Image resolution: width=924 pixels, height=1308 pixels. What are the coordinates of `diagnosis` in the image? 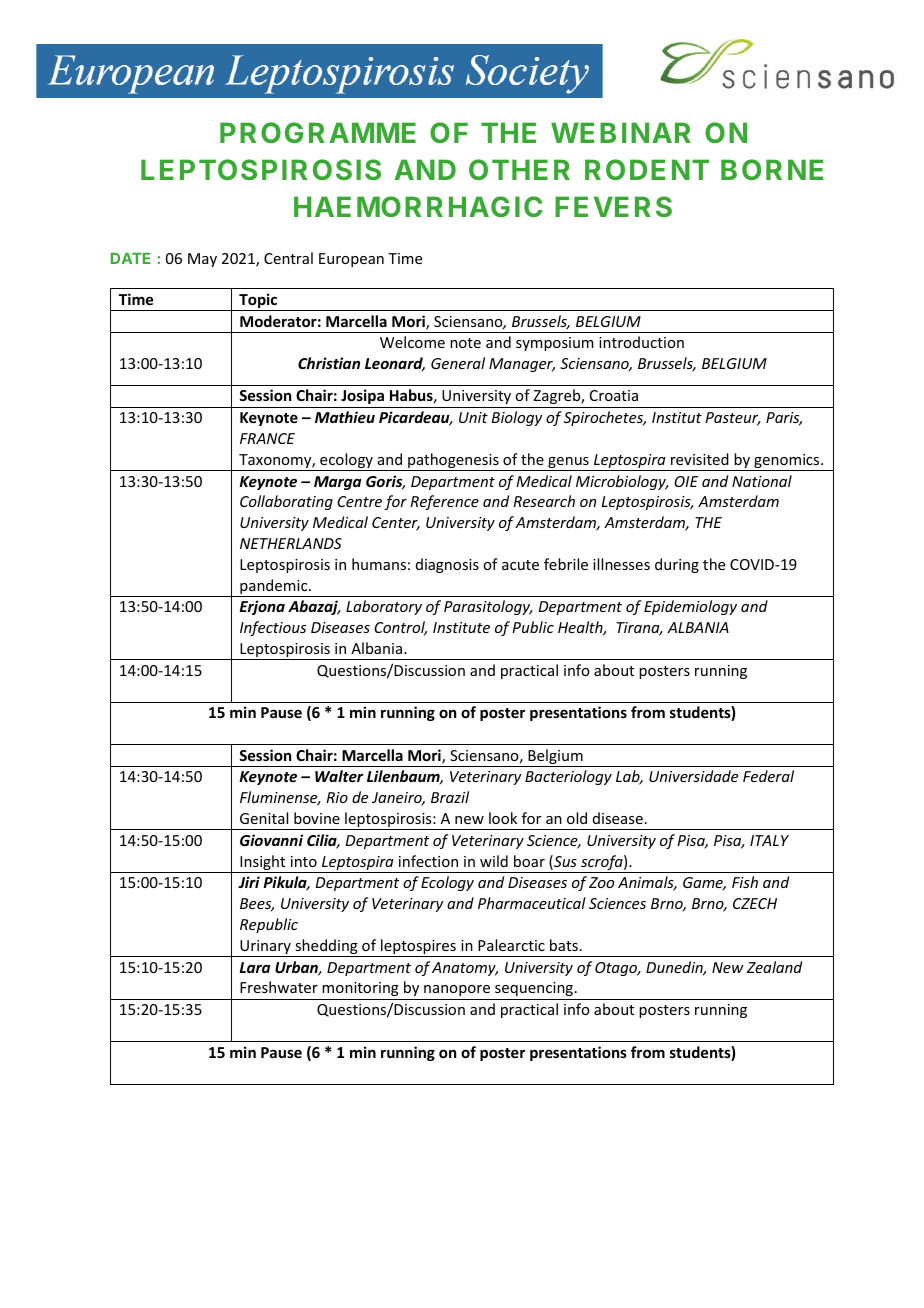 It's located at (447, 565).
